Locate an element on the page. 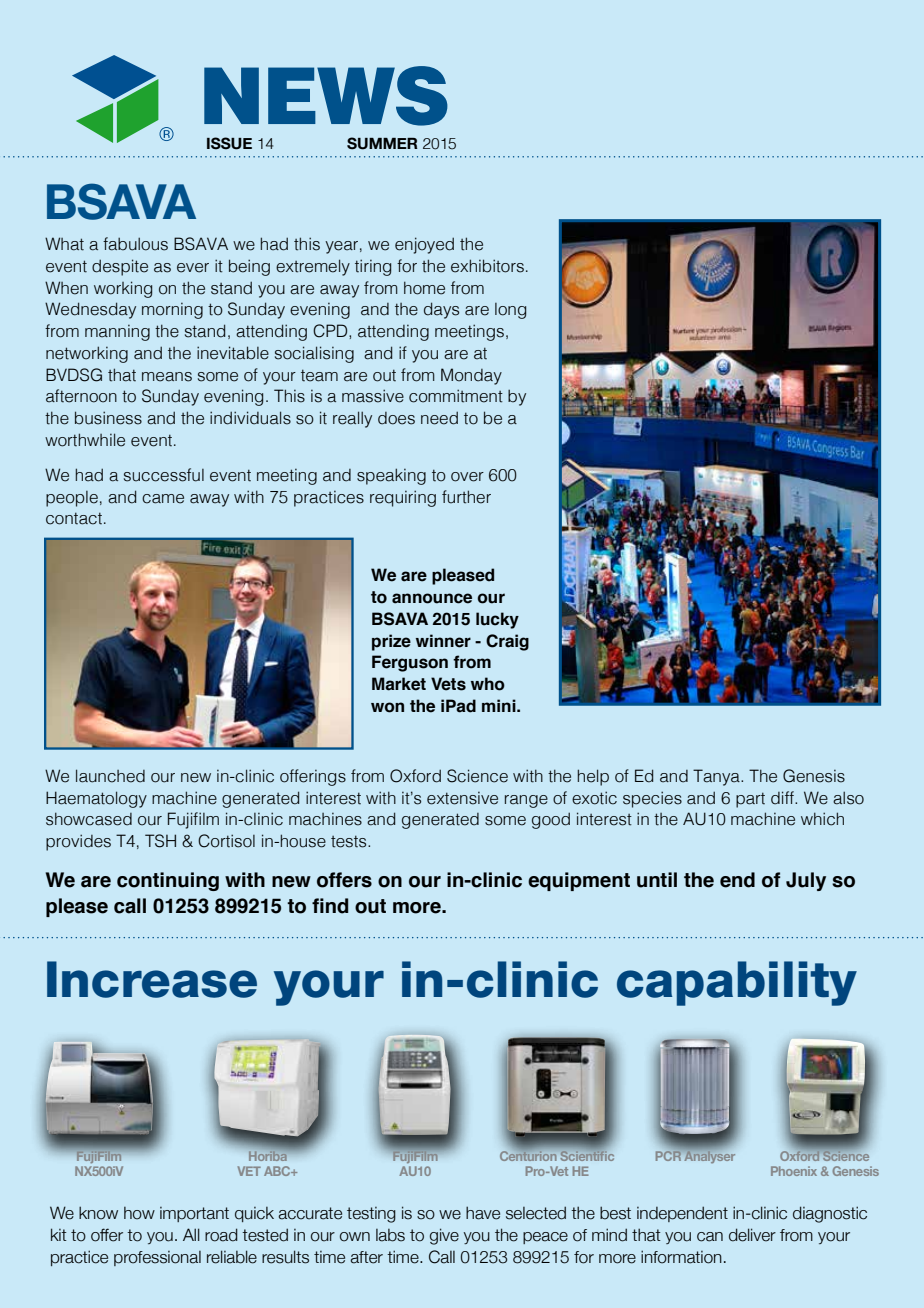 This page has height=1308, width=924. give is located at coordinates (444, 1236).
